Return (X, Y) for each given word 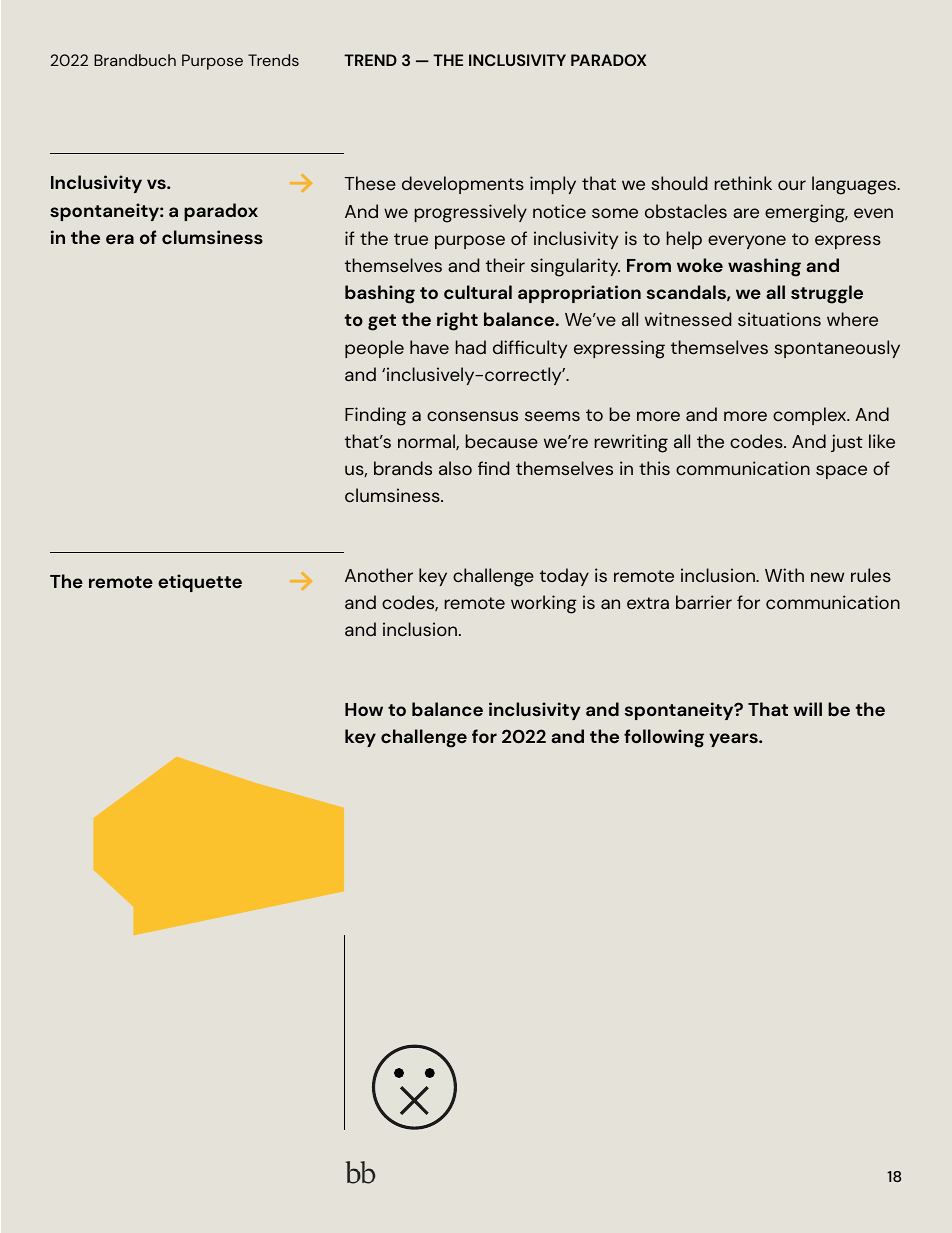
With (784, 575)
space (841, 472)
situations (779, 319)
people (374, 349)
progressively (471, 213)
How (364, 709)
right (457, 321)
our (792, 185)
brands (403, 468)
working (544, 604)
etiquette (200, 583)
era (120, 239)
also (455, 468)
